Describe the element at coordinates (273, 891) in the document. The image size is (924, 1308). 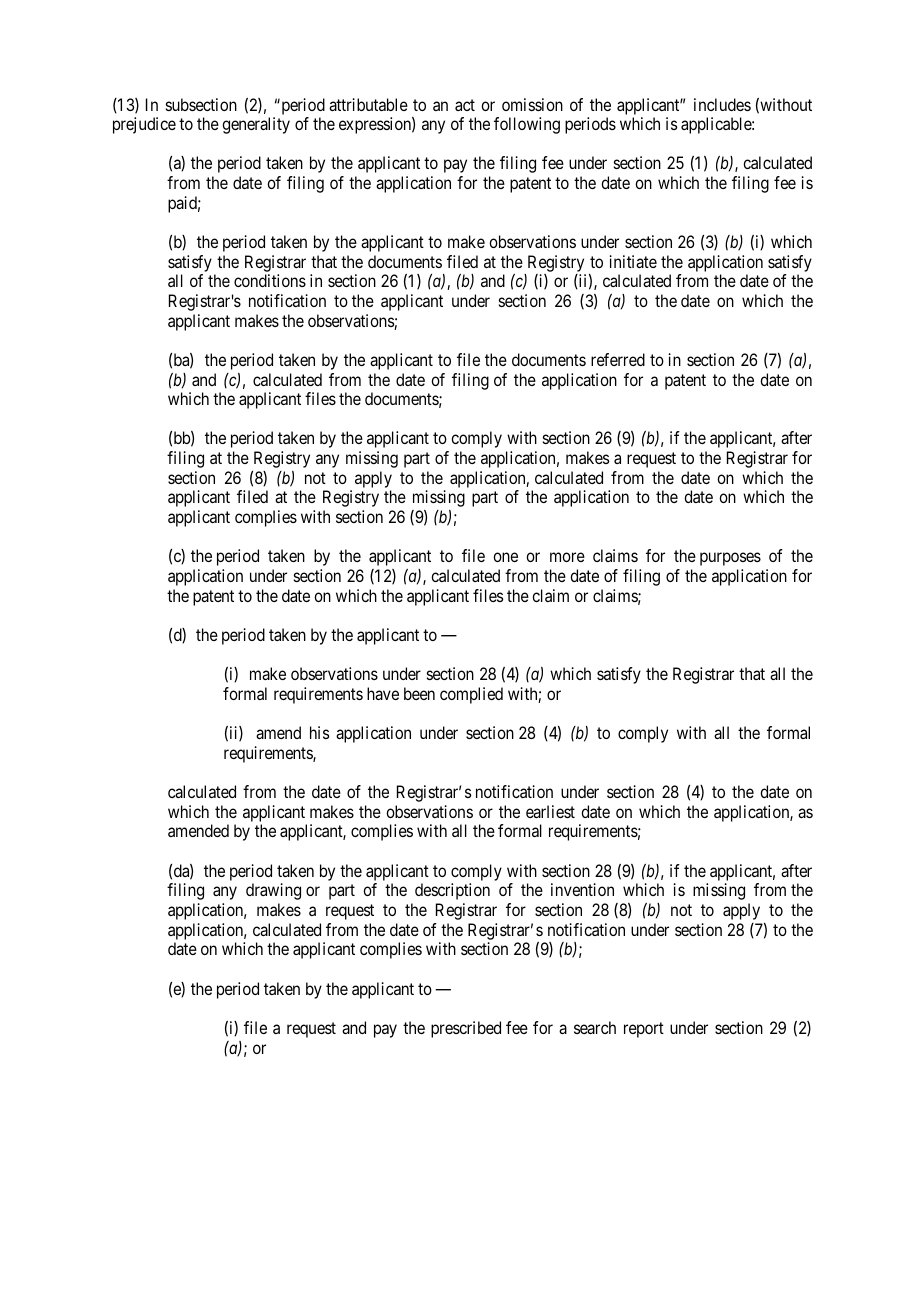
I see `drawing` at that location.
